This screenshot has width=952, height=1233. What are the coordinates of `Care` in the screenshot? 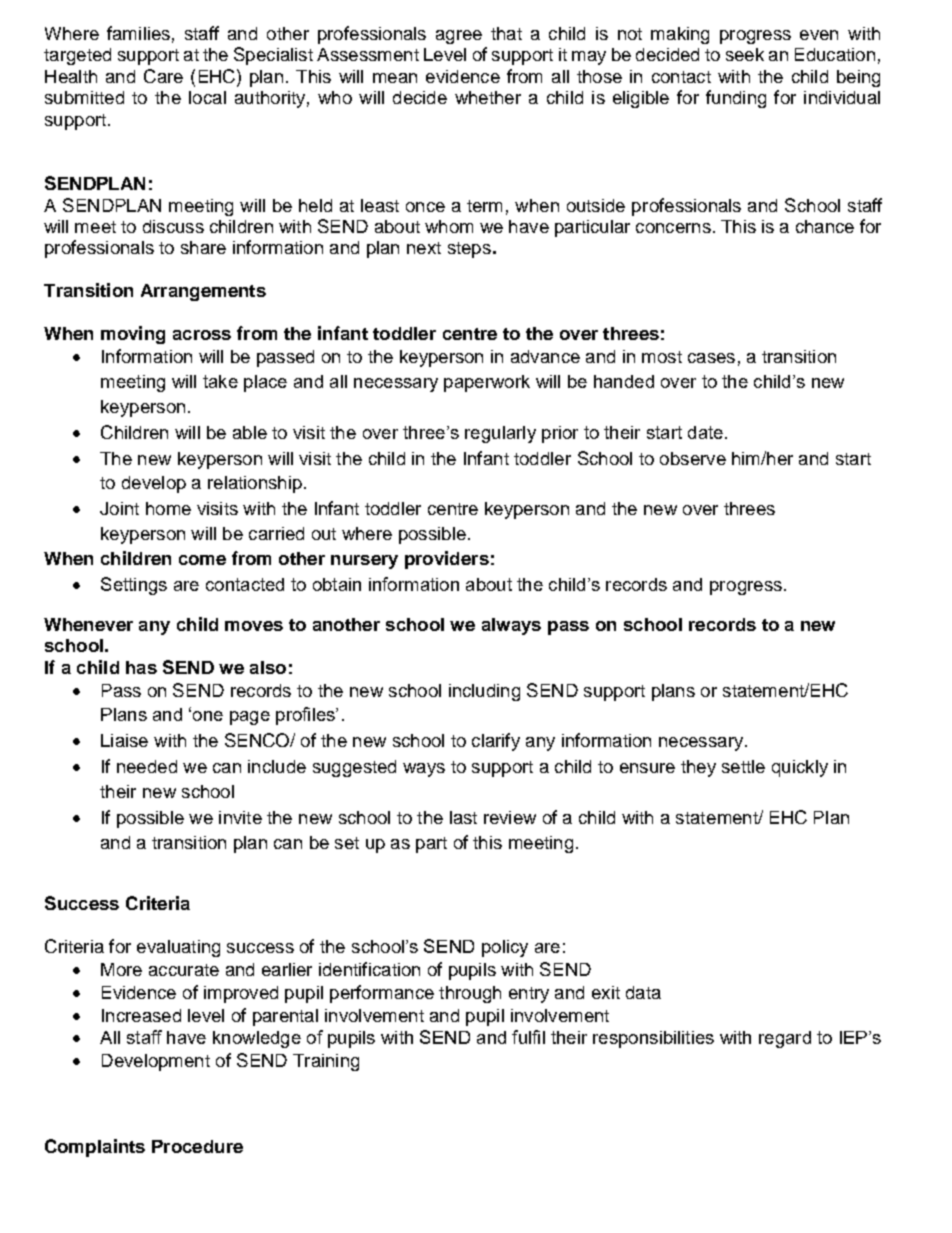 It's located at (163, 76).
